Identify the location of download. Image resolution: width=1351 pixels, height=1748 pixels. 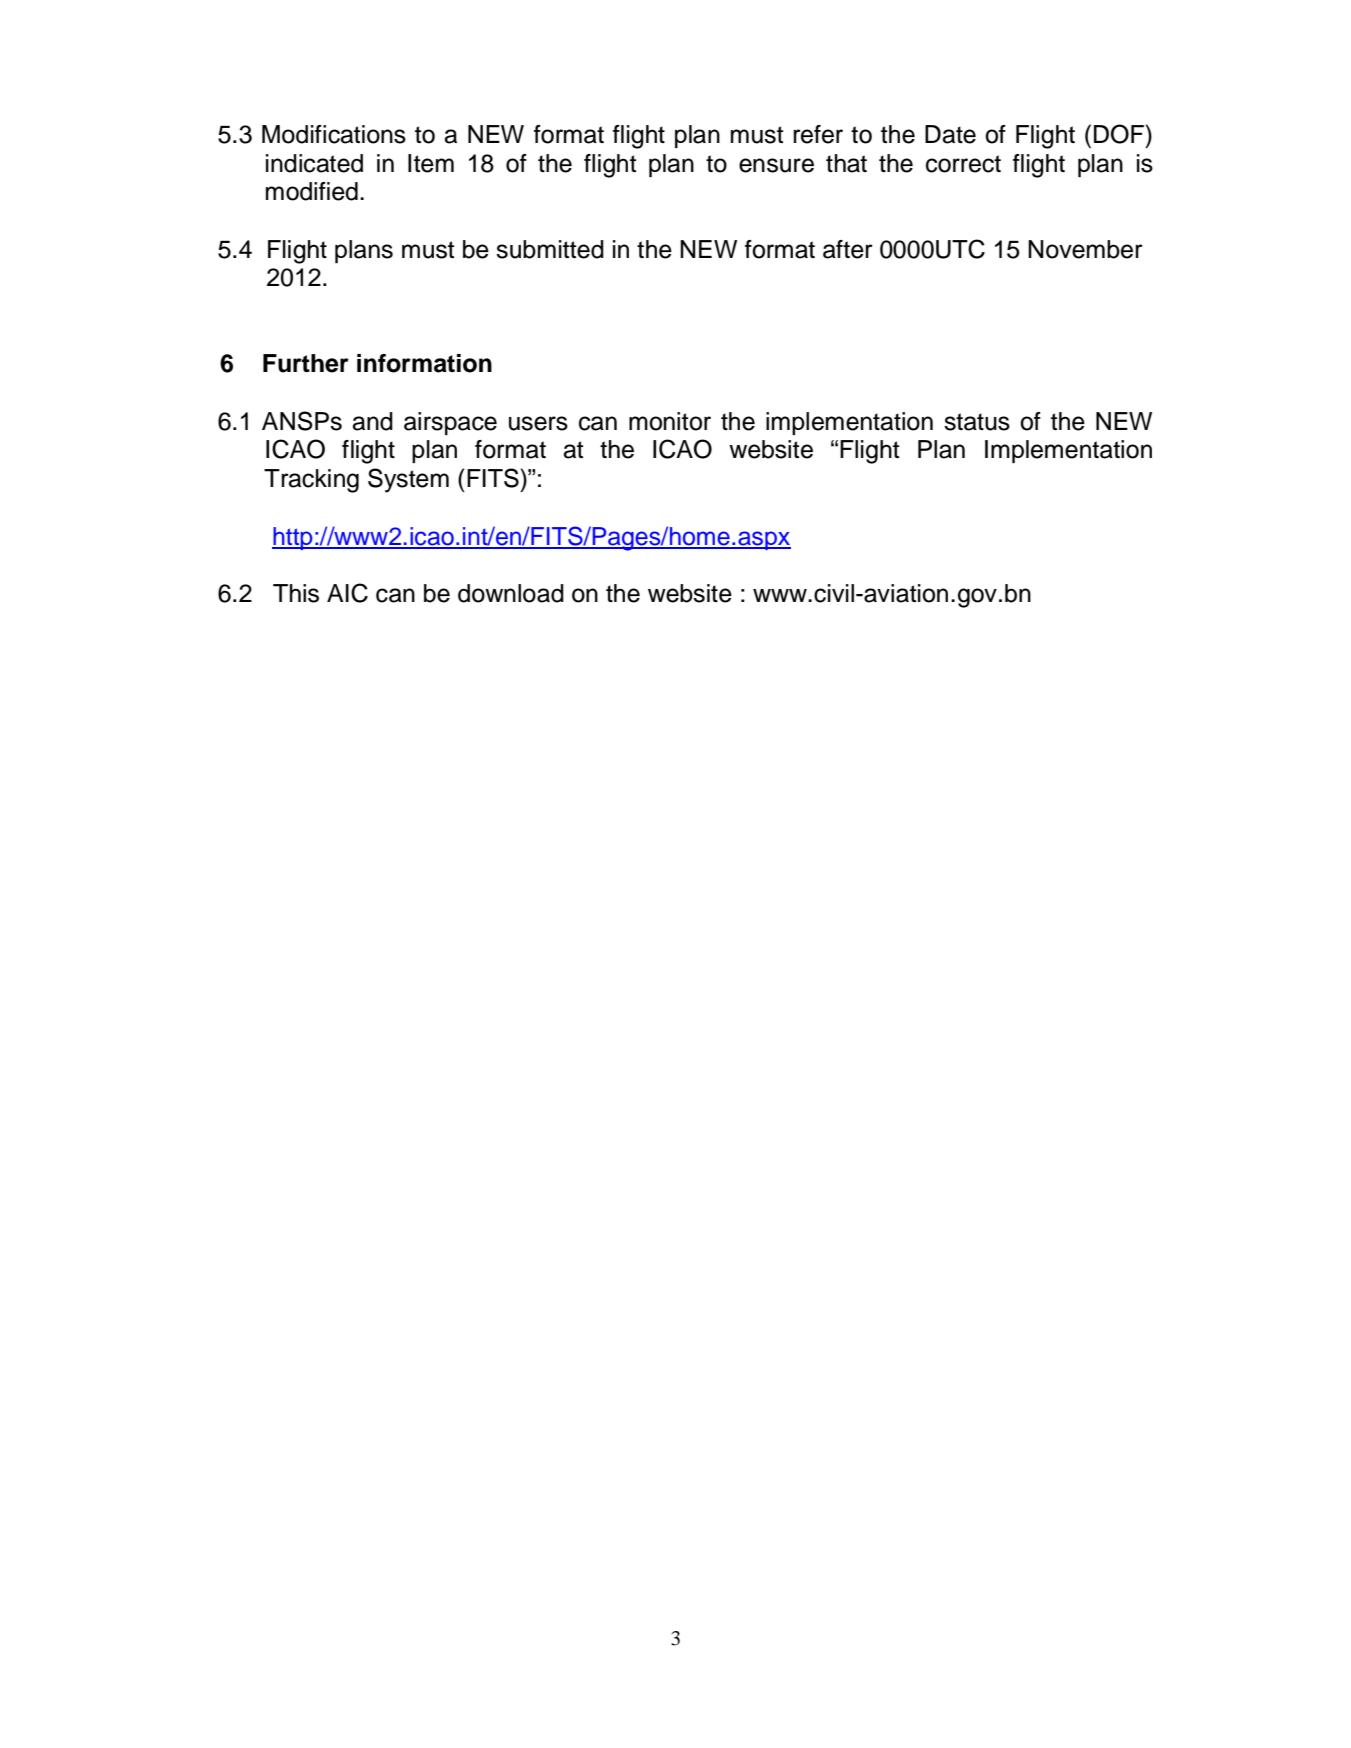
(511, 593).
